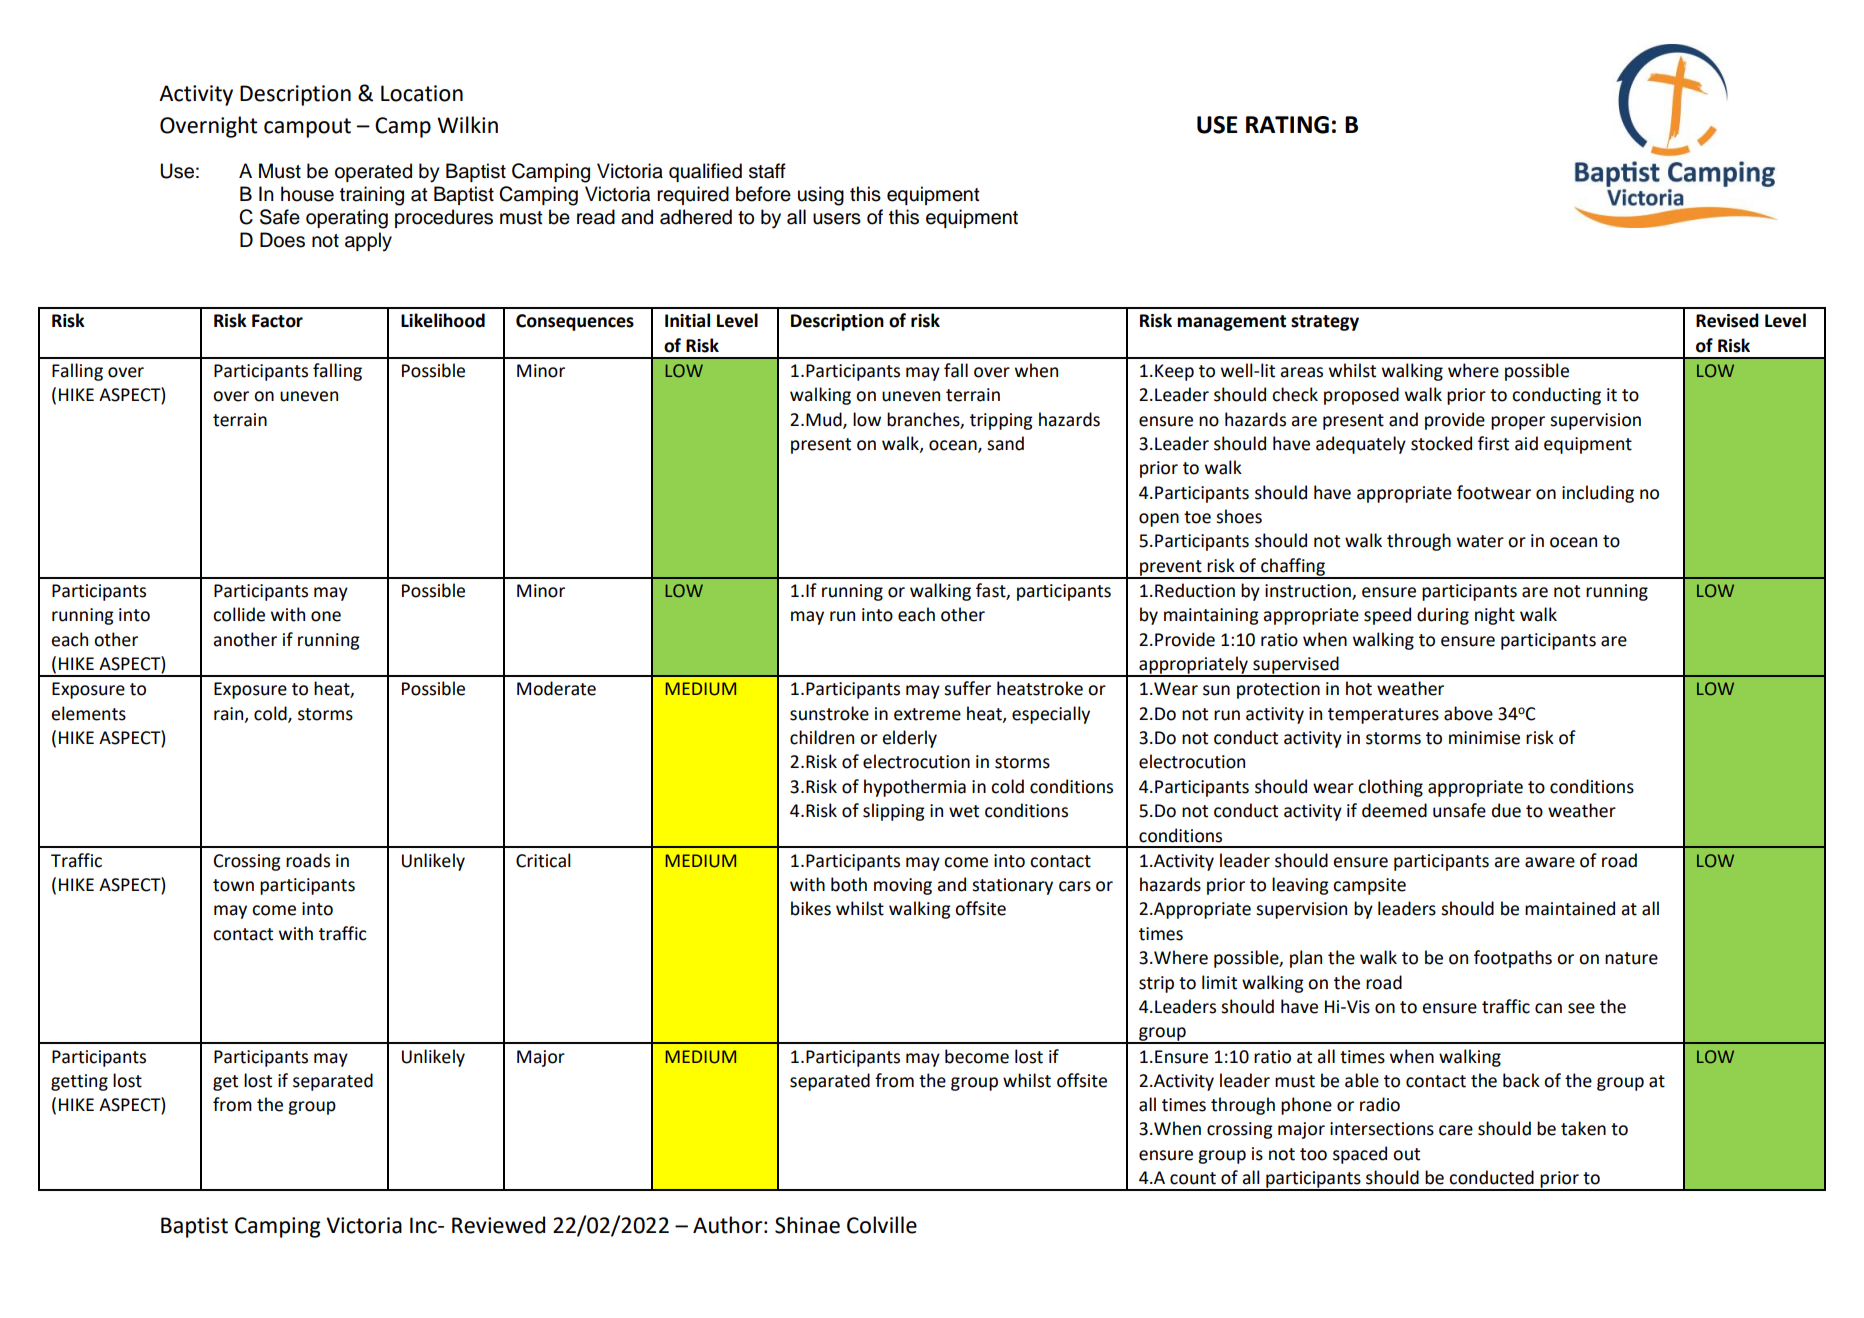 The image size is (1864, 1318). I want to click on Revised, so click(1727, 320).
